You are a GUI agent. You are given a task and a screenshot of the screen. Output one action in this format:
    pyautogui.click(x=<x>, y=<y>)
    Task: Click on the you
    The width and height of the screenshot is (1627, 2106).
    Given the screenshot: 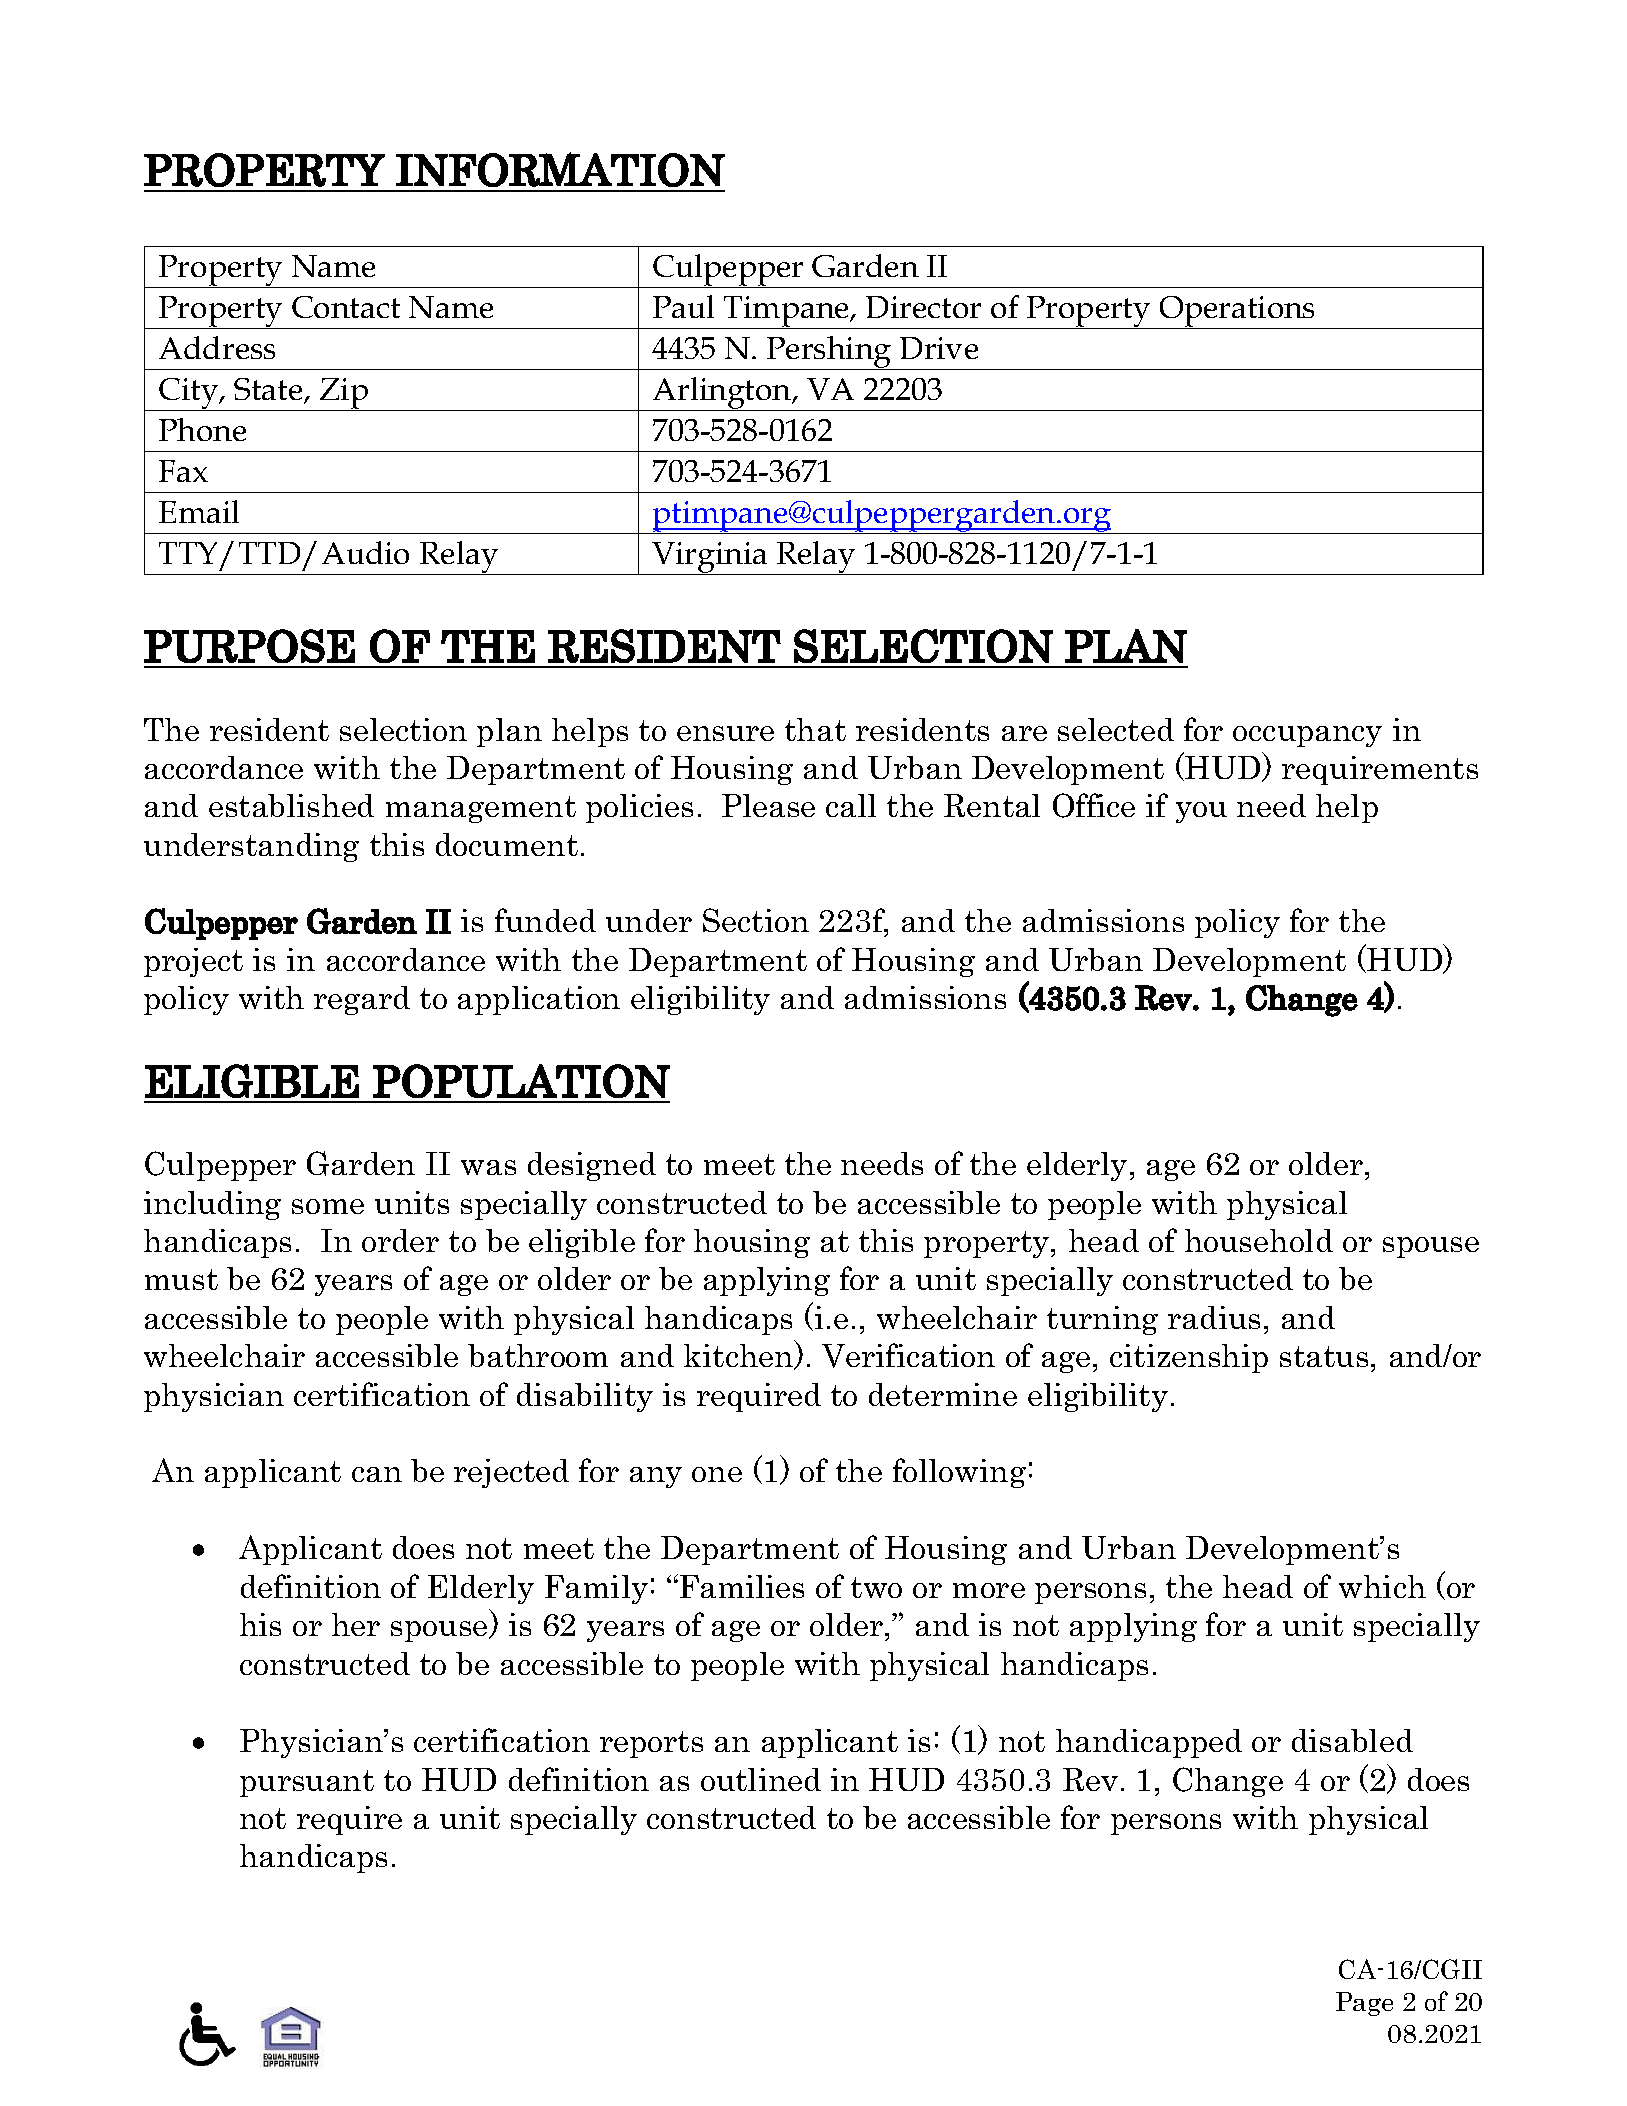 What is the action you would take?
    pyautogui.click(x=1201, y=812)
